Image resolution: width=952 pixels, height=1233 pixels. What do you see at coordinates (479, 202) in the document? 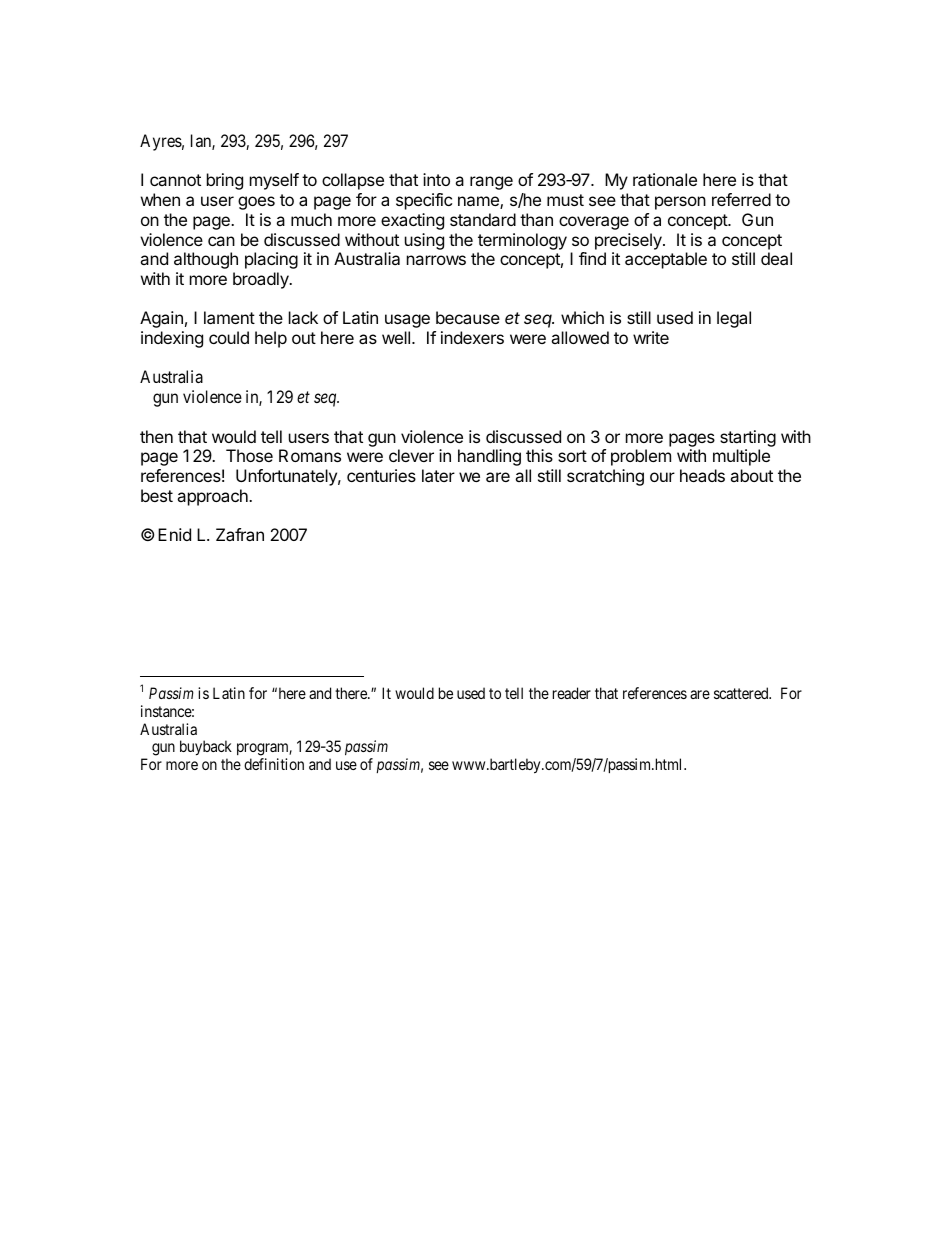
I see `name` at bounding box center [479, 202].
